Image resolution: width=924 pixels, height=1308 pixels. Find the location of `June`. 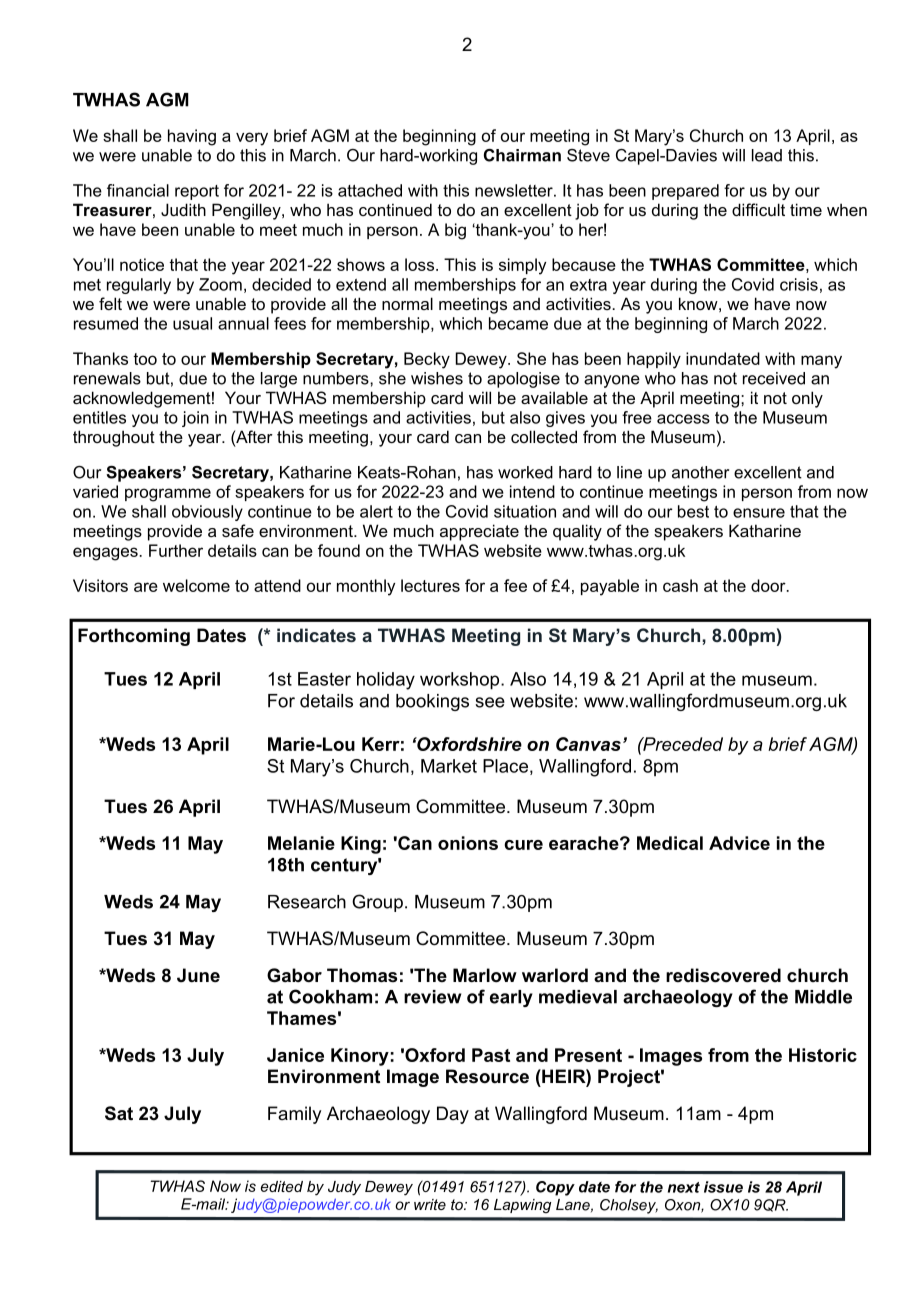

June is located at coordinates (198, 975).
